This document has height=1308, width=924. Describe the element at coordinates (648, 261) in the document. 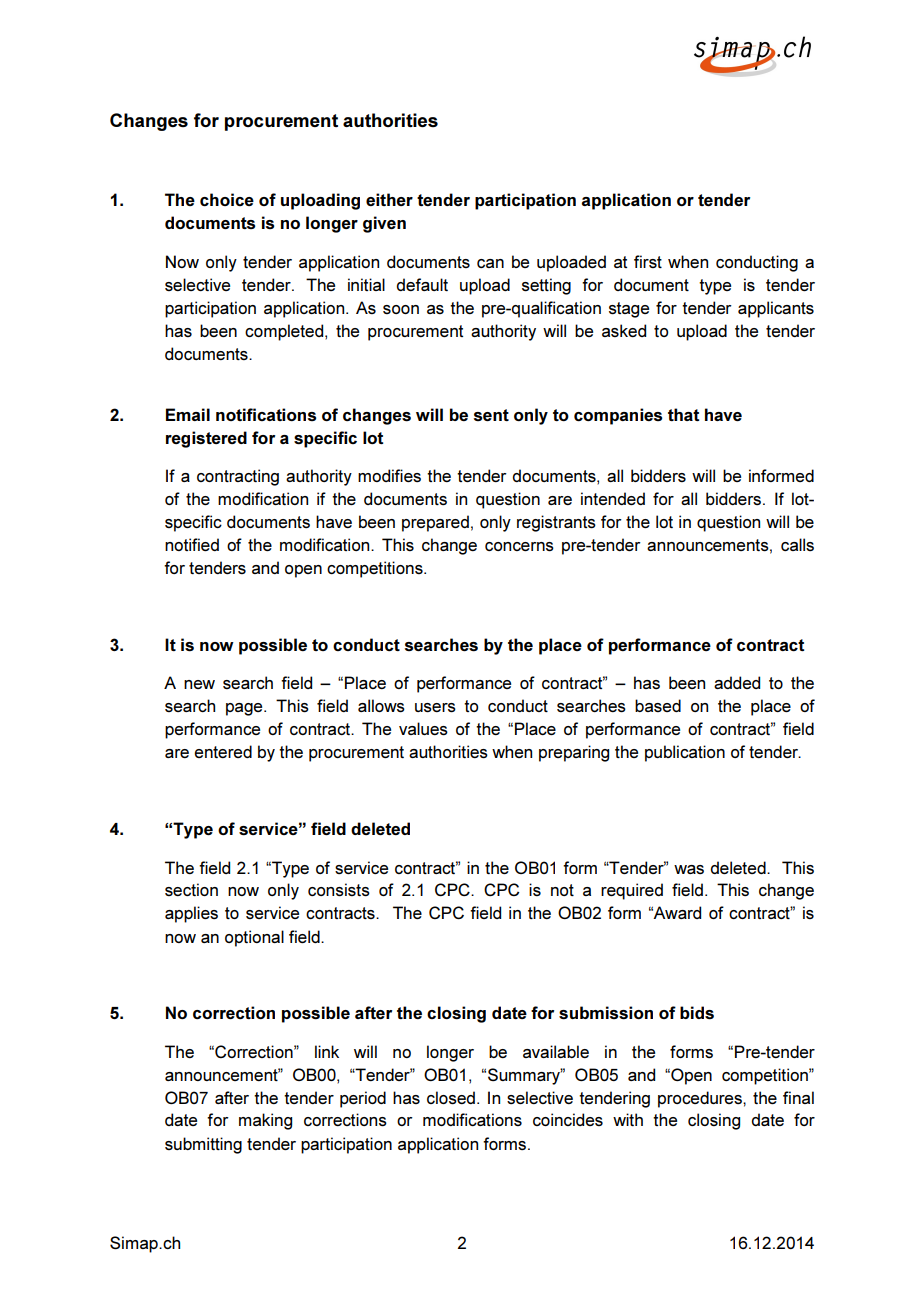

I see `first` at that location.
